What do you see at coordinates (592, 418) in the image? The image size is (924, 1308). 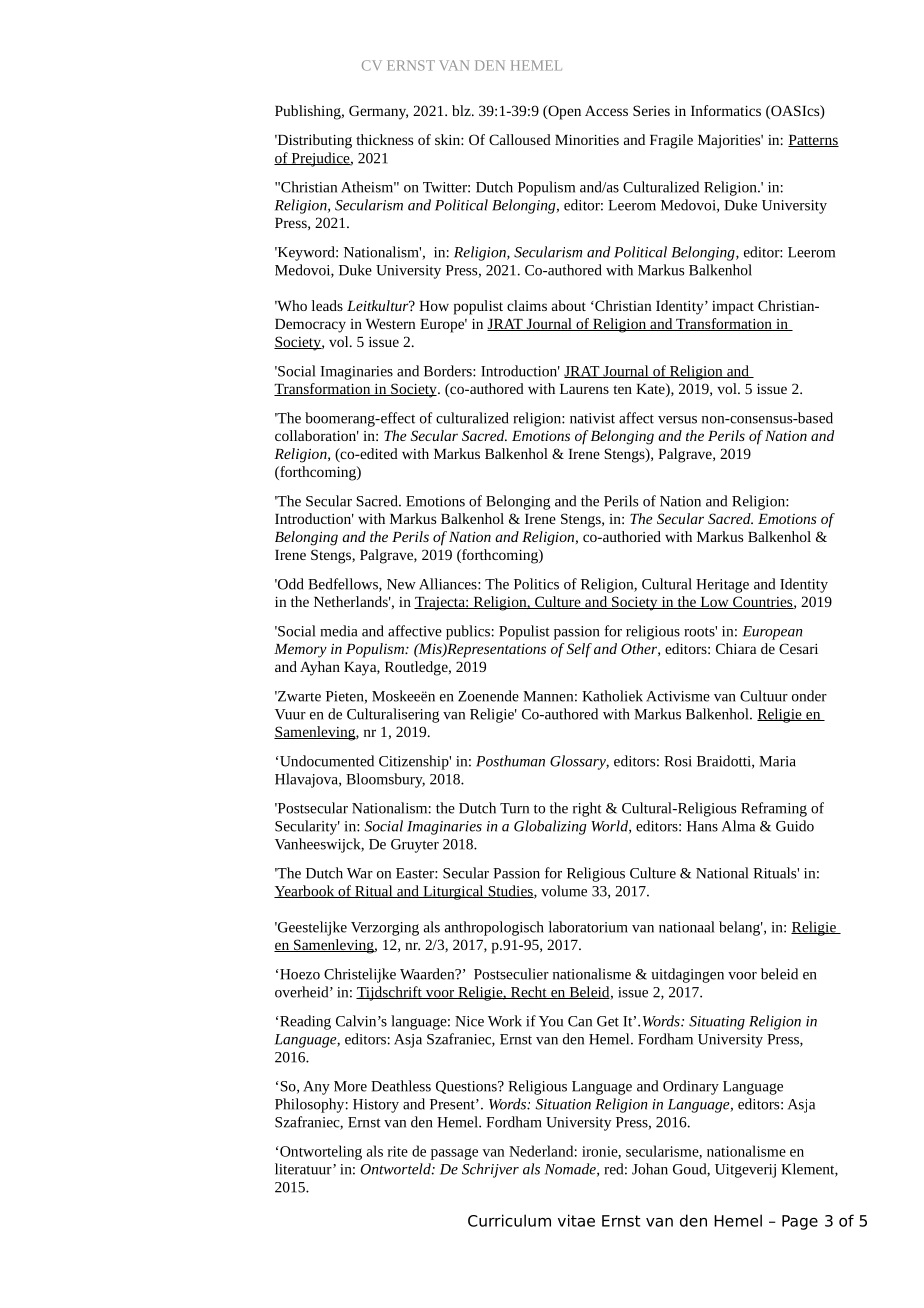 I see `nativist` at bounding box center [592, 418].
